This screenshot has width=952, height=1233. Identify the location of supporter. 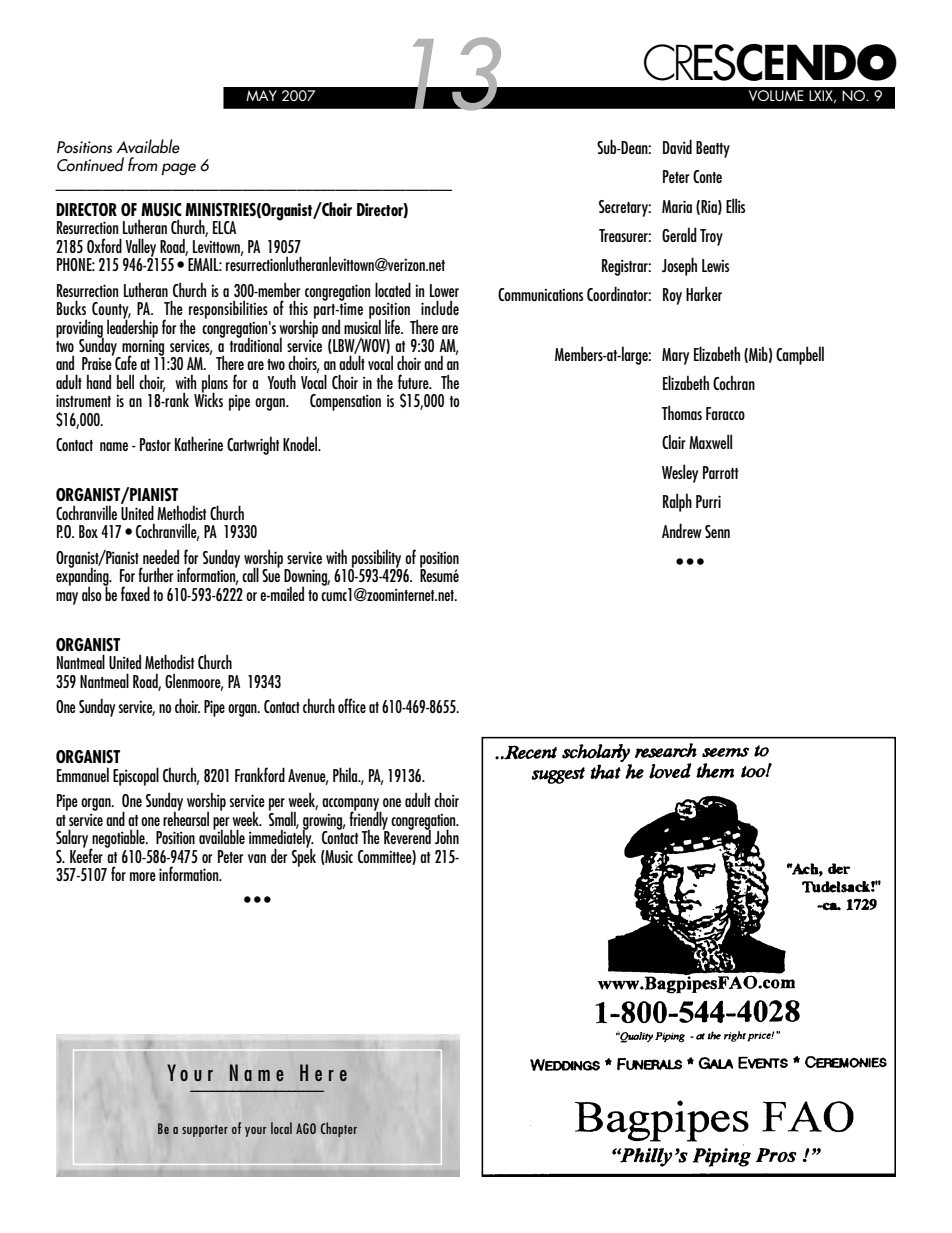
(205, 1131).
